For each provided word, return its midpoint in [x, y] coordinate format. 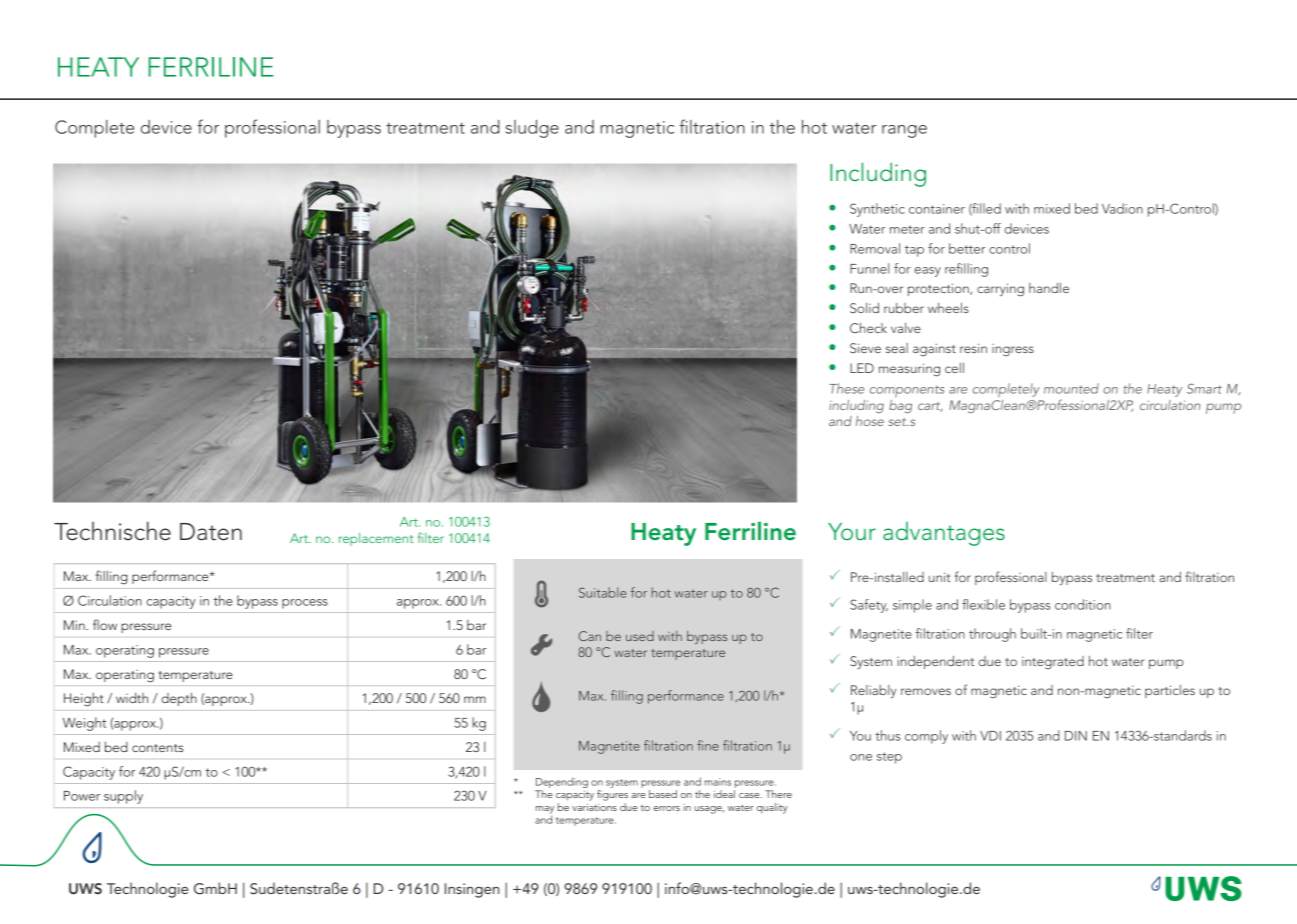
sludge [532, 129]
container [937, 209]
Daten [211, 532]
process [305, 604]
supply [123, 797]
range [904, 131]
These [847, 388]
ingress [1013, 350]
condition [1083, 604]
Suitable [602, 592]
